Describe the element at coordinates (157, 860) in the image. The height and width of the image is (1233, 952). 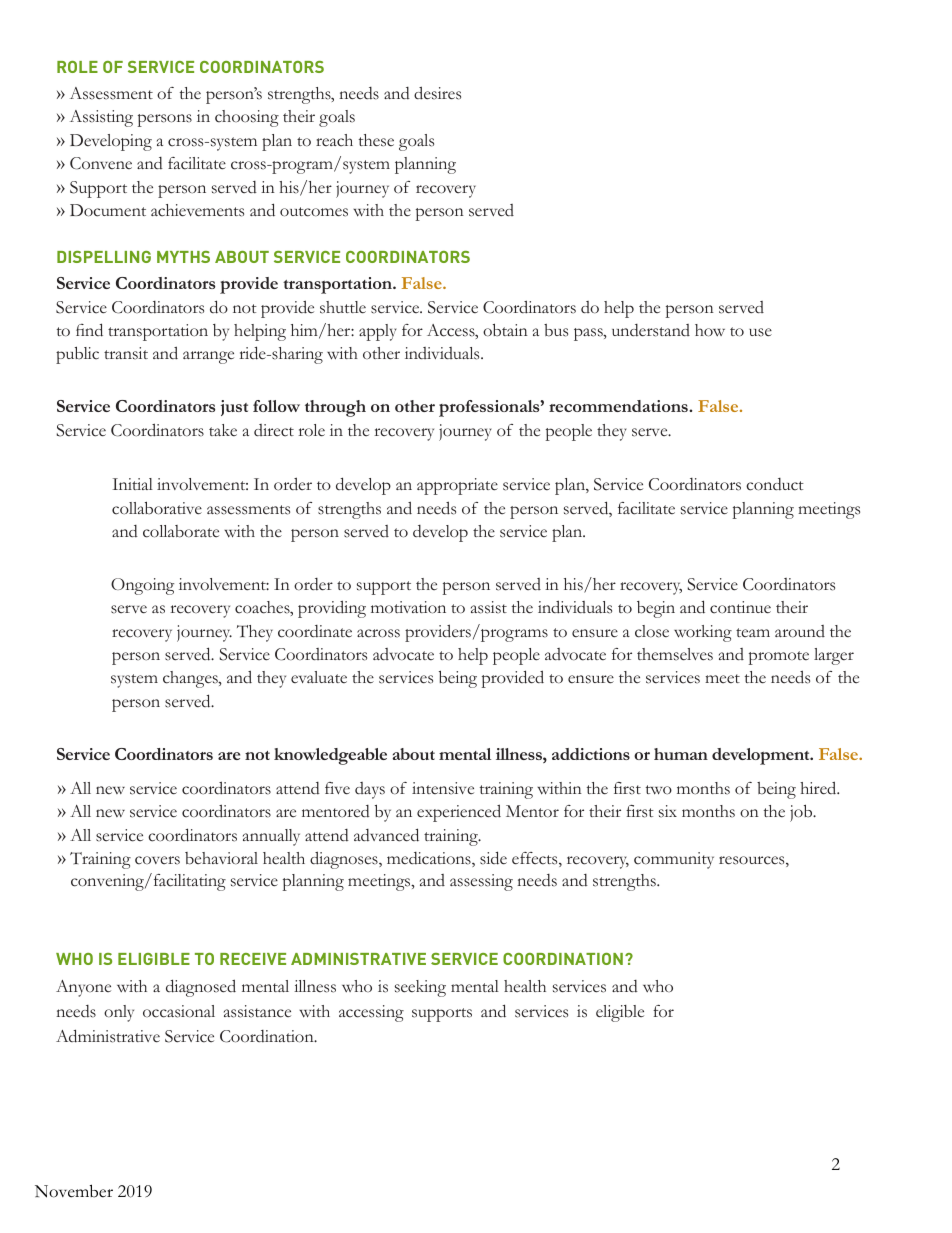
I see `covers` at that location.
